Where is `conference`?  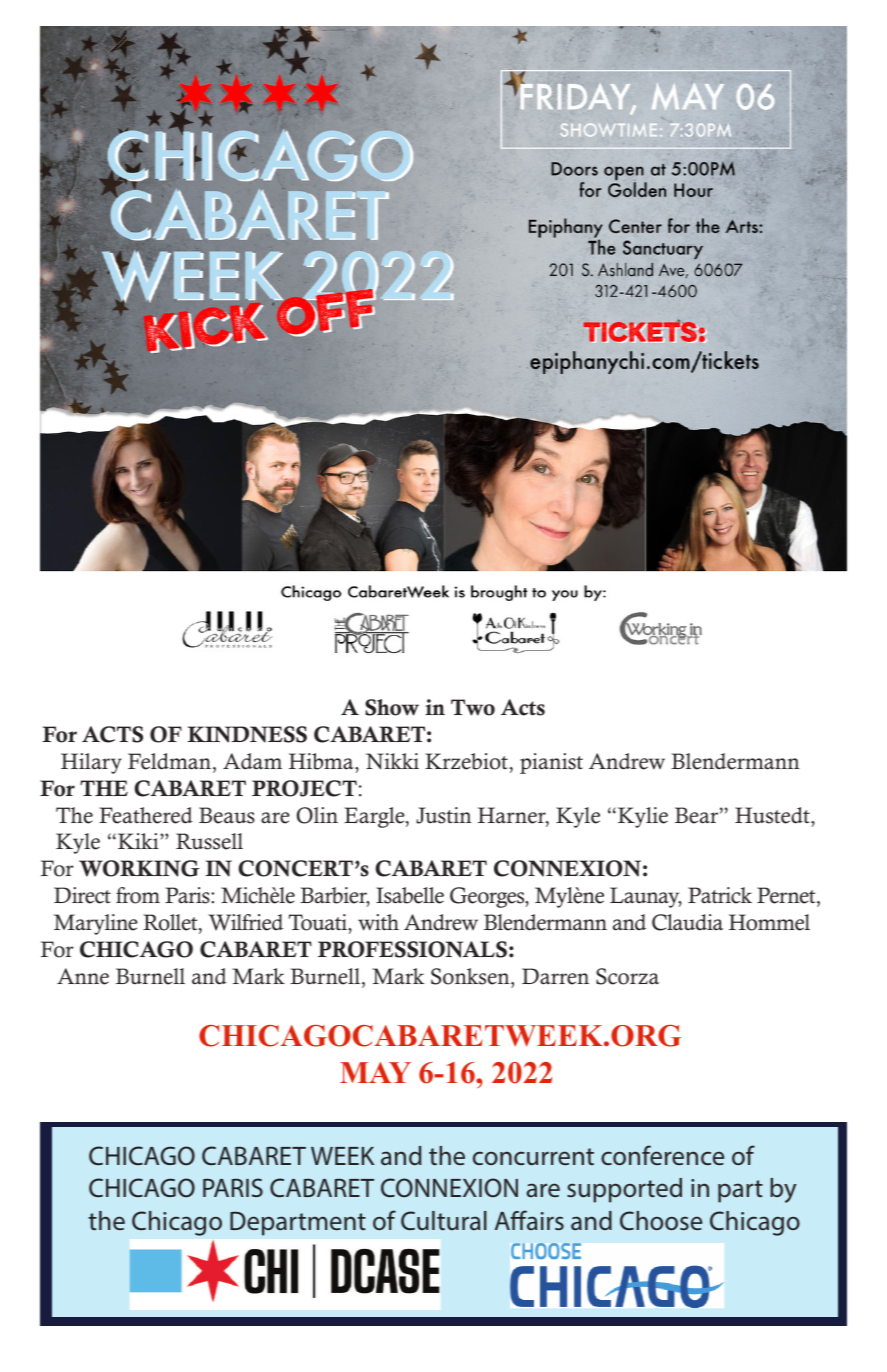 conference is located at coordinates (662, 1155).
